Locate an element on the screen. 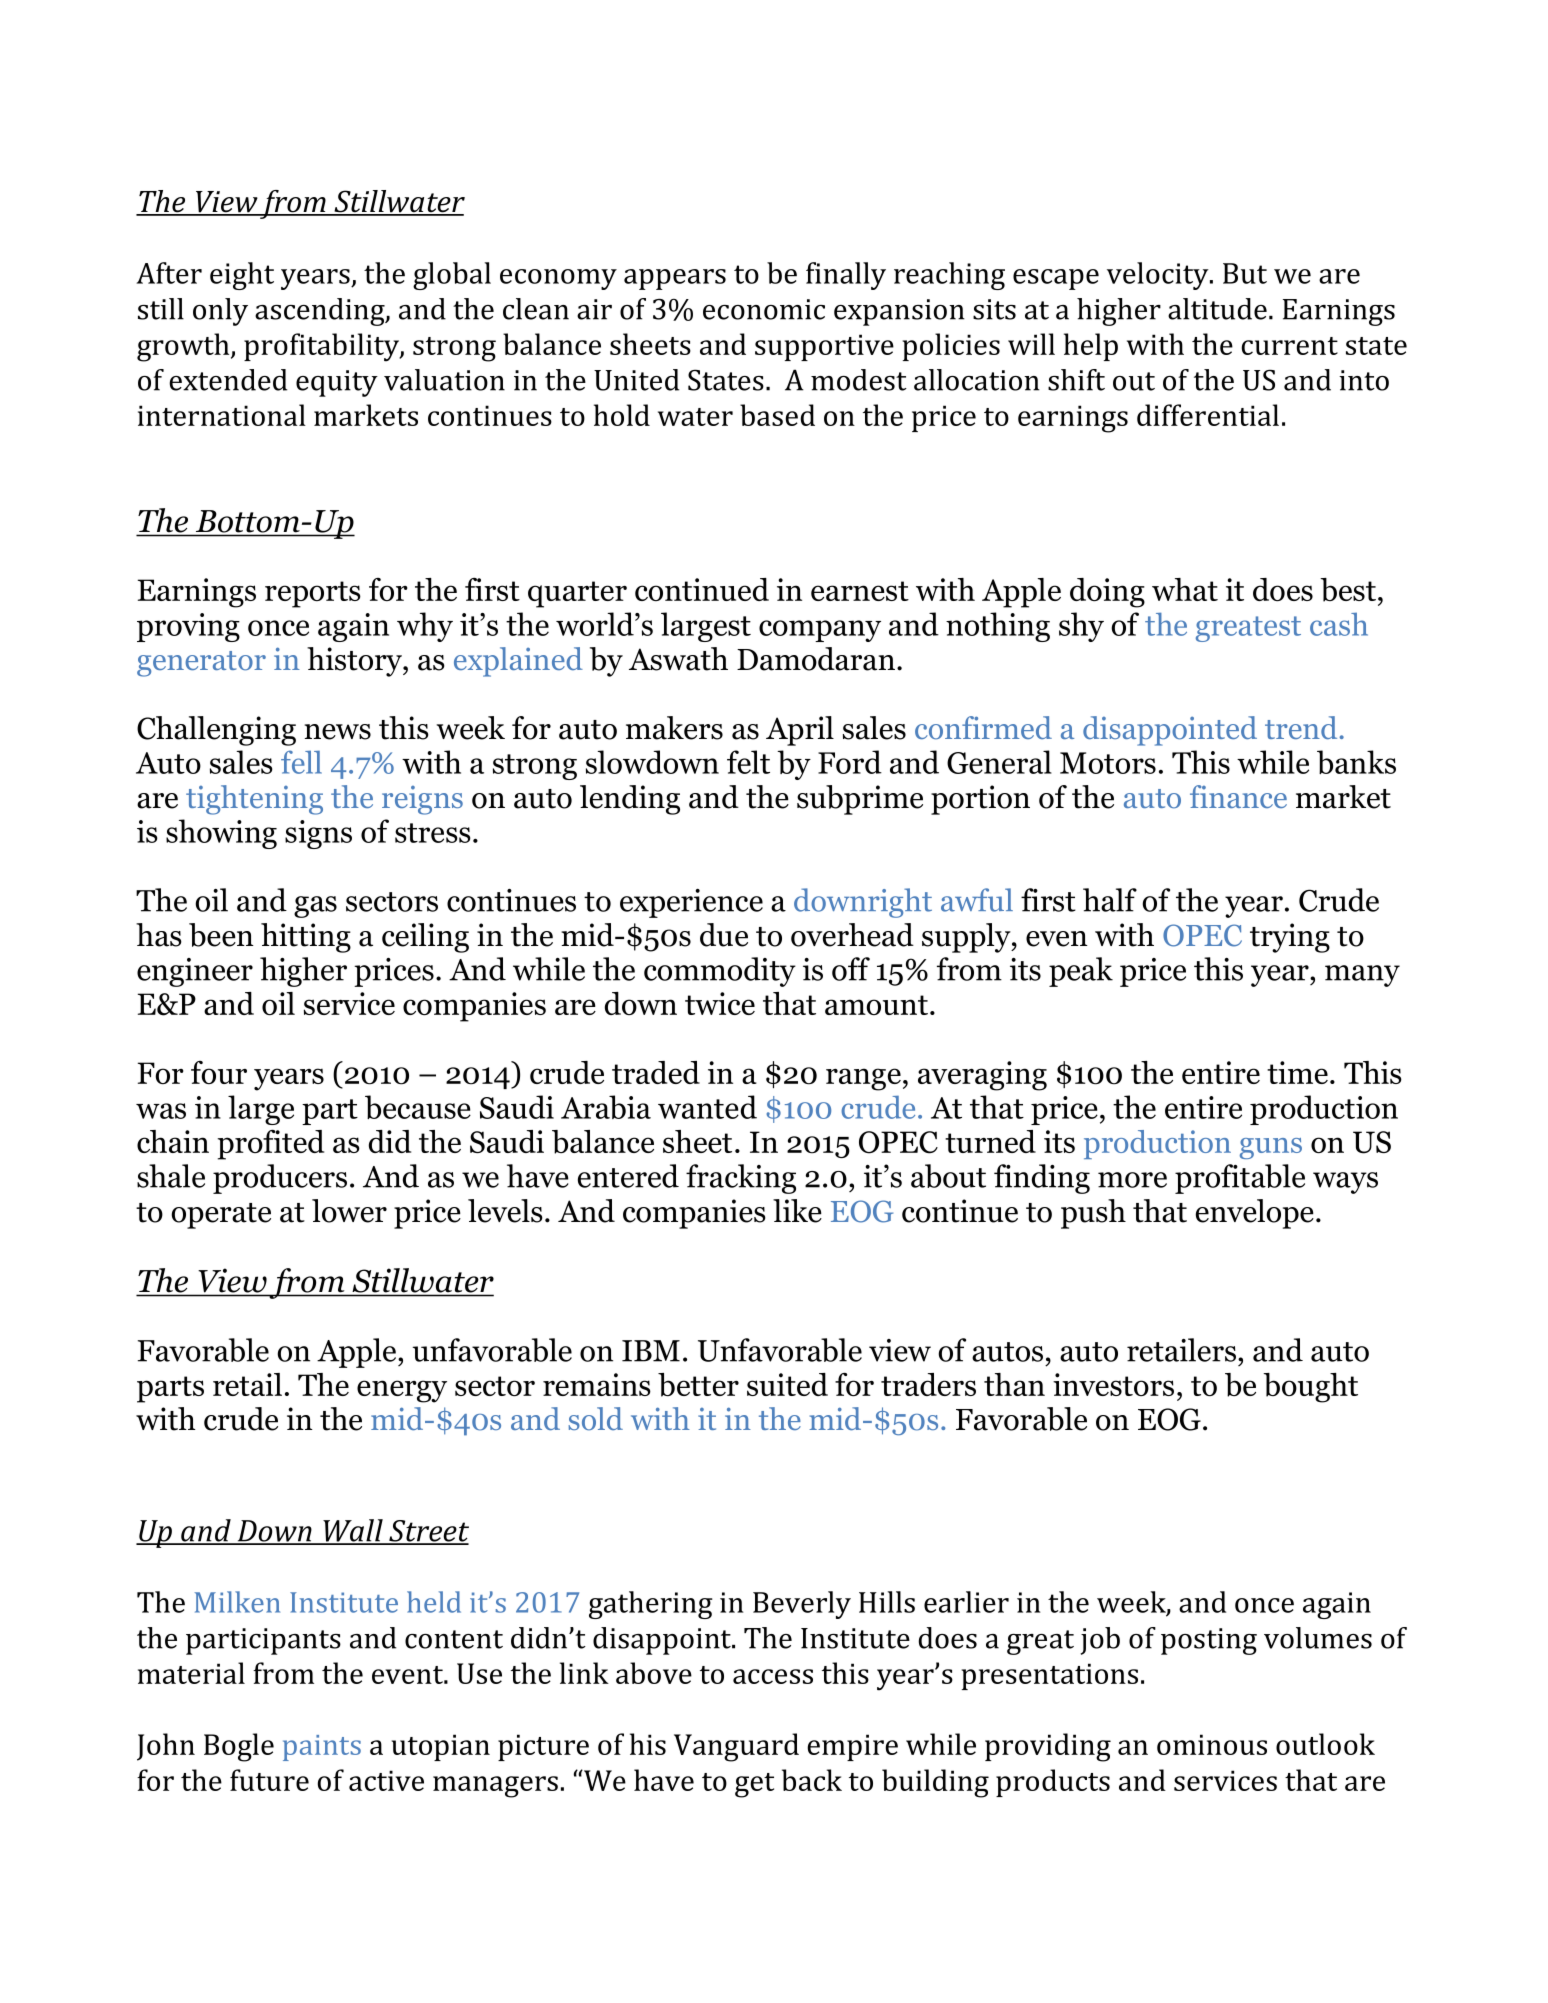 This screenshot has height=2003, width=1548. four is located at coordinates (219, 1072).
